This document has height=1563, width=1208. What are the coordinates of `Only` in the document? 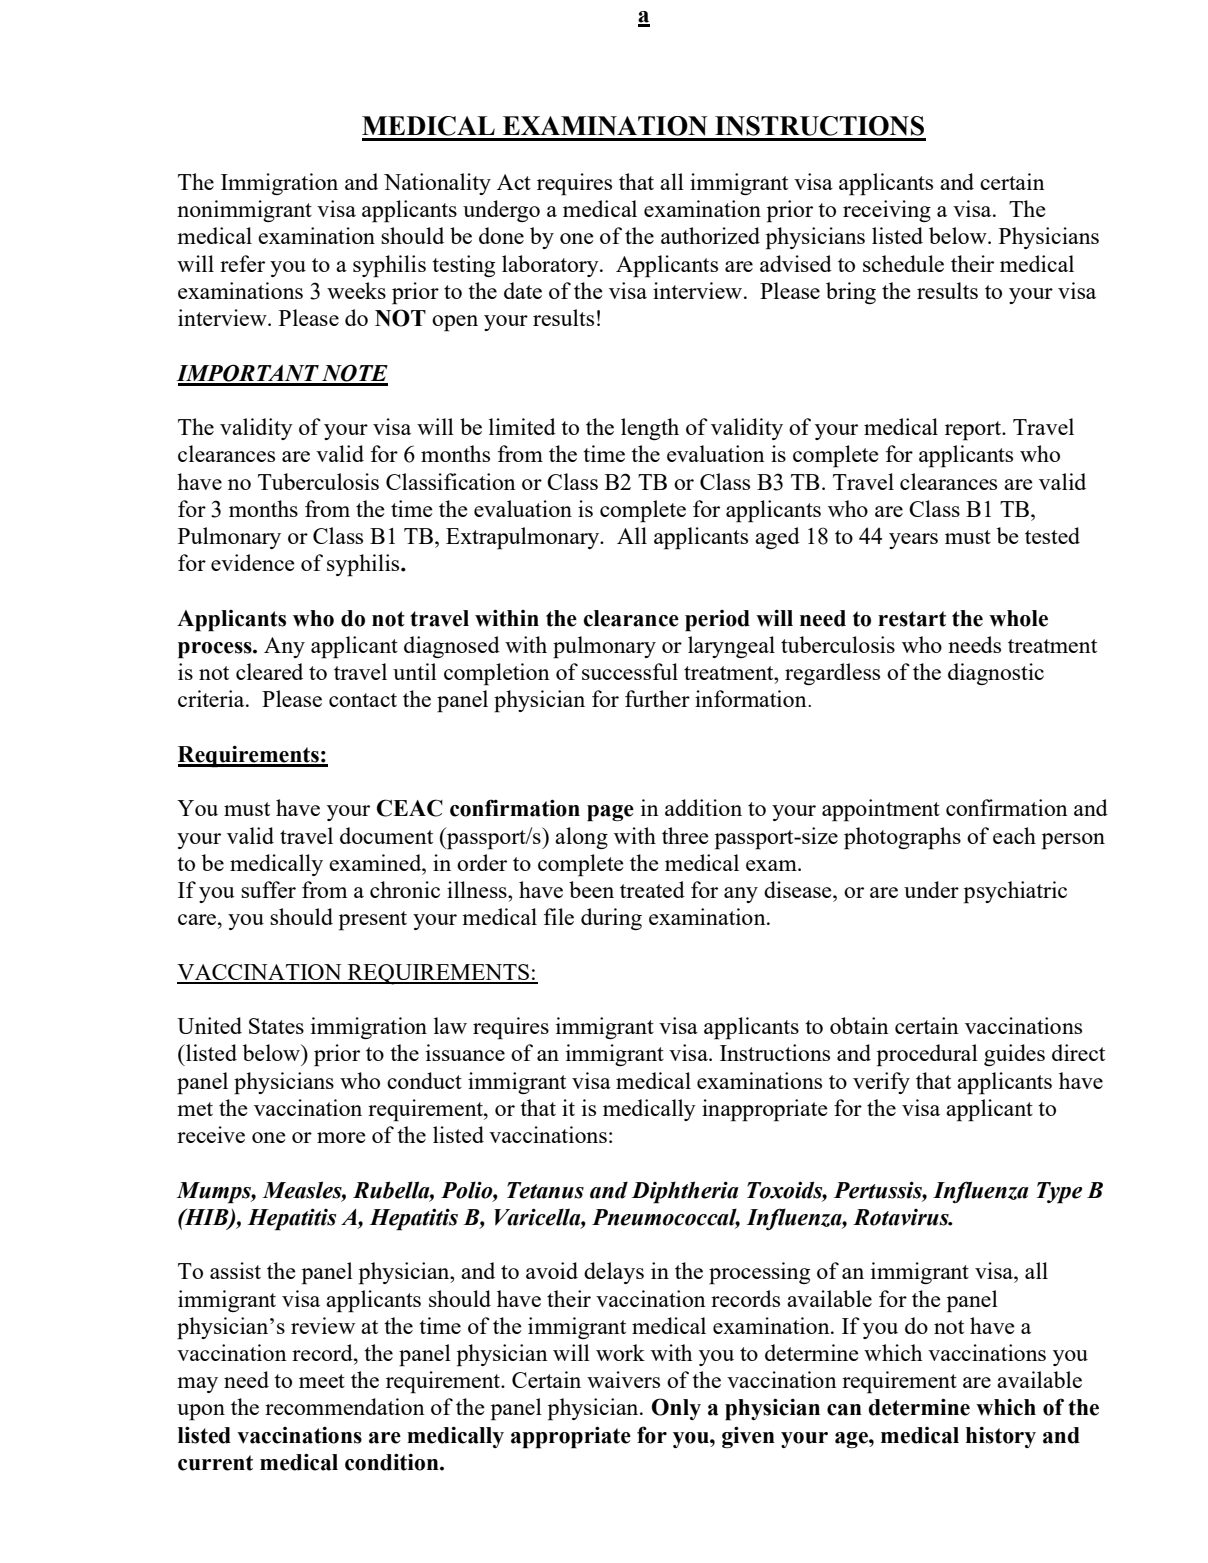 It's located at (676, 1409).
